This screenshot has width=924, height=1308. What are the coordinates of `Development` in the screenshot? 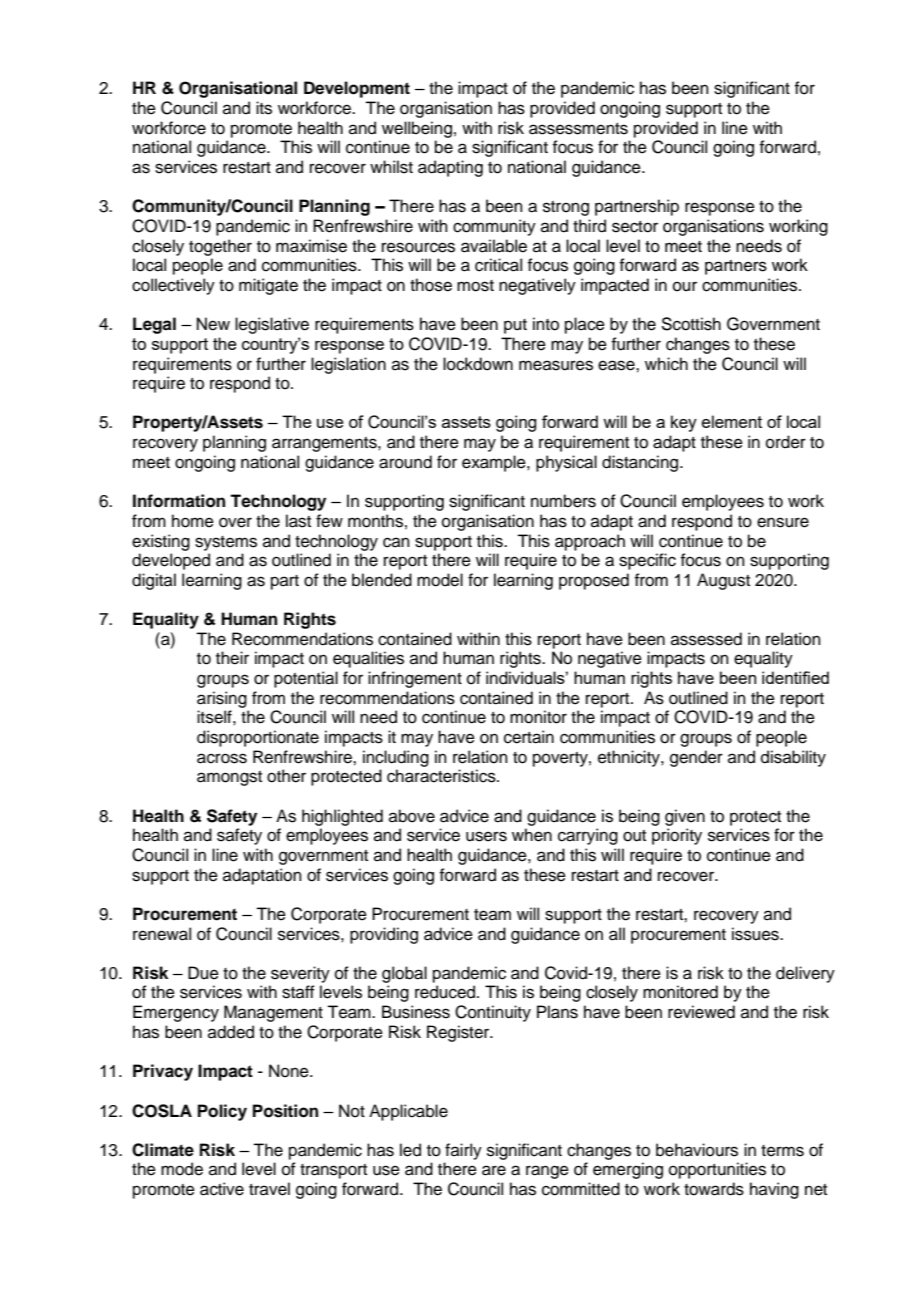 It's located at (357, 89).
